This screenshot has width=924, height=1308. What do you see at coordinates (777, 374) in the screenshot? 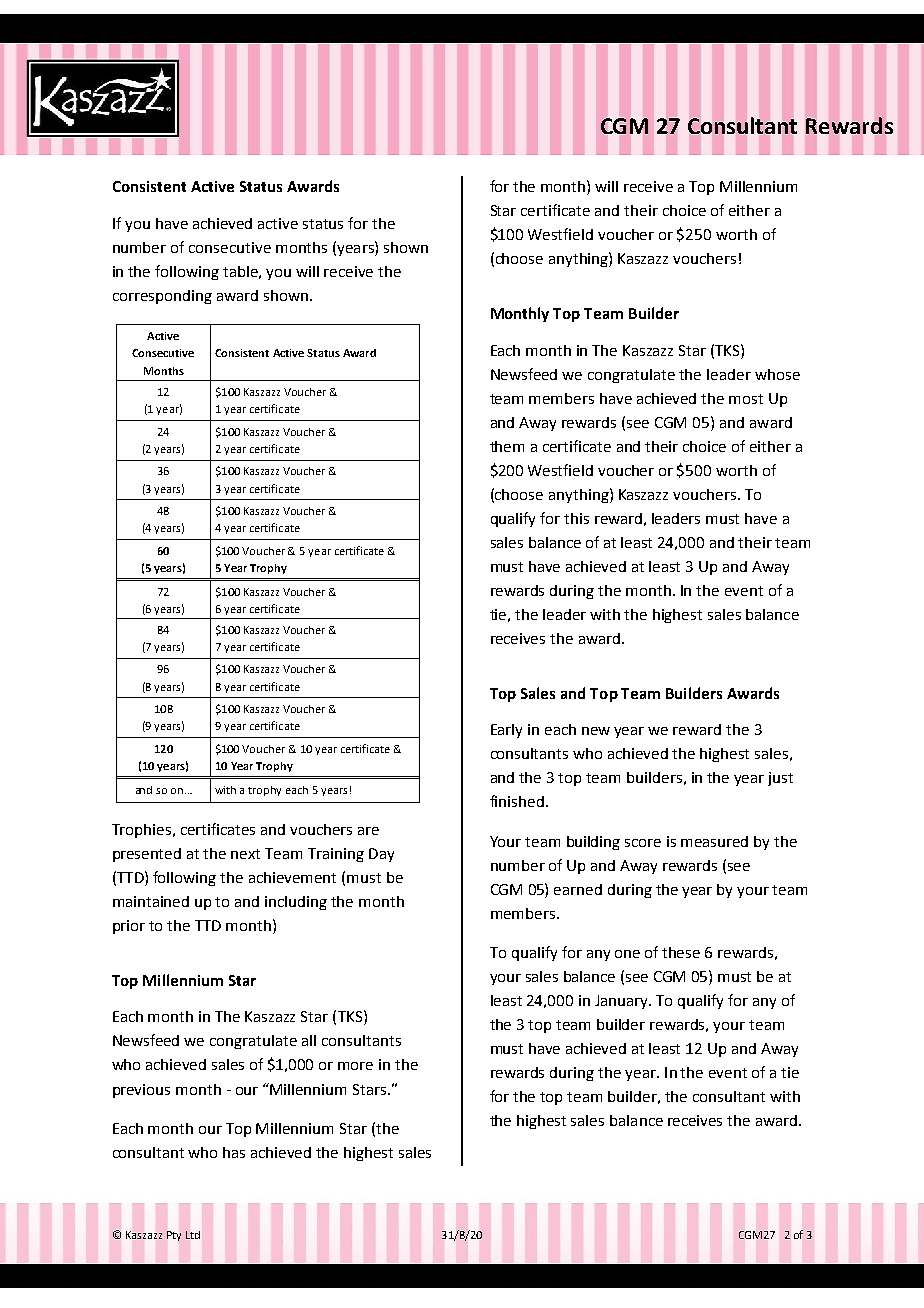
I see `whose` at bounding box center [777, 374].
